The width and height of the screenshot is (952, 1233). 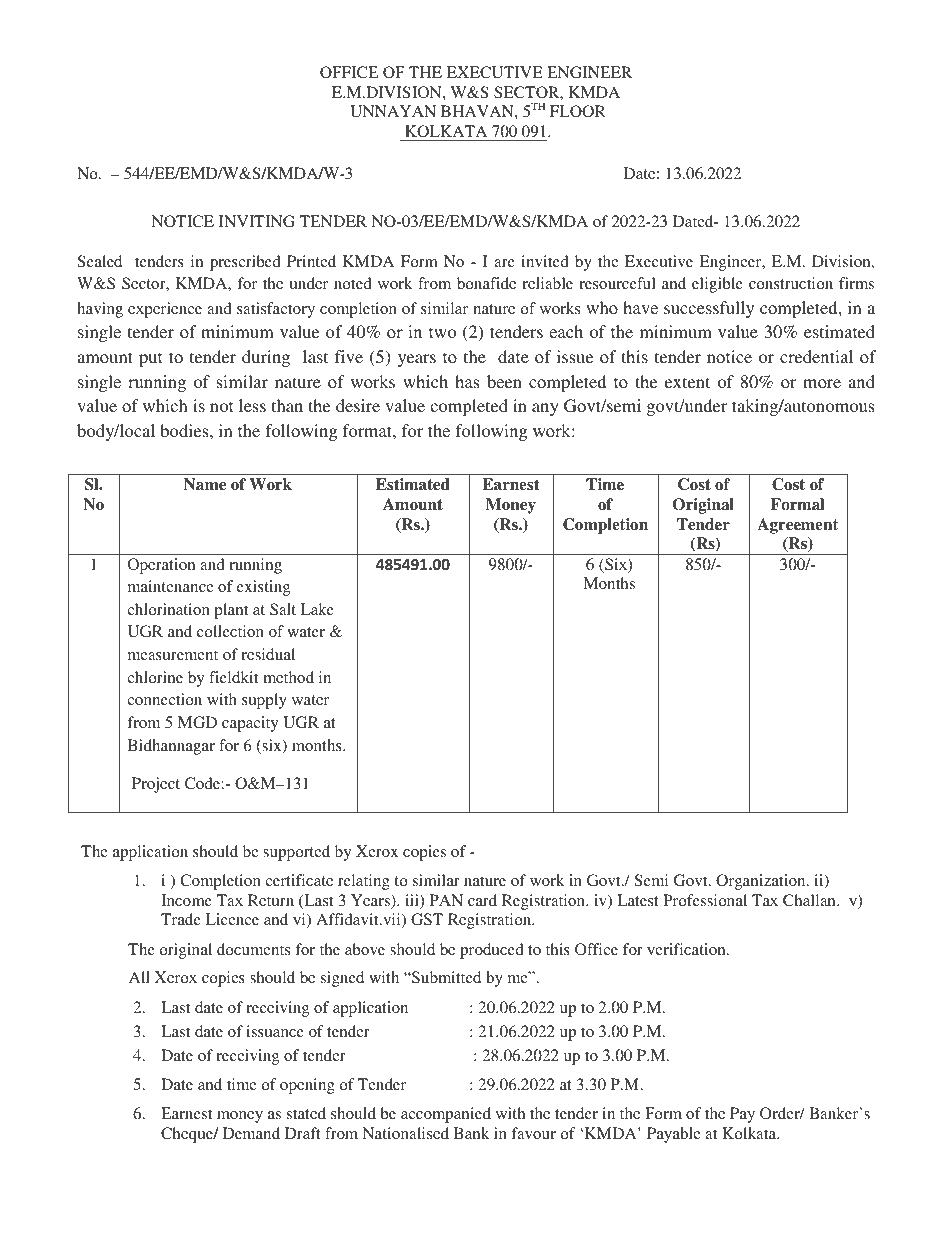 I want to click on Demand, so click(x=251, y=1133).
